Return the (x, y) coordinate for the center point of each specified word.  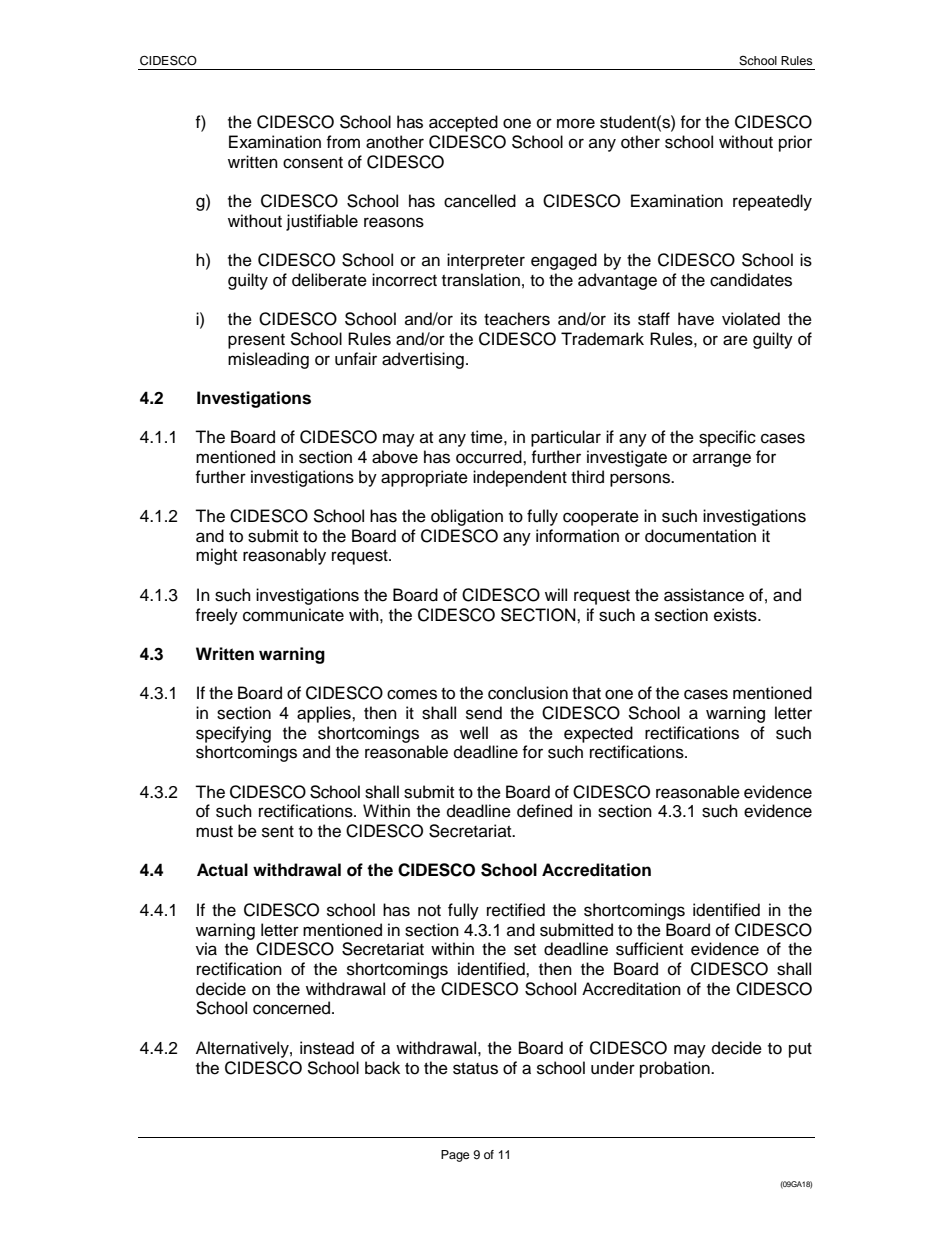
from (343, 142)
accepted (463, 123)
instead (327, 1048)
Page (455, 1156)
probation (676, 1069)
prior (795, 143)
